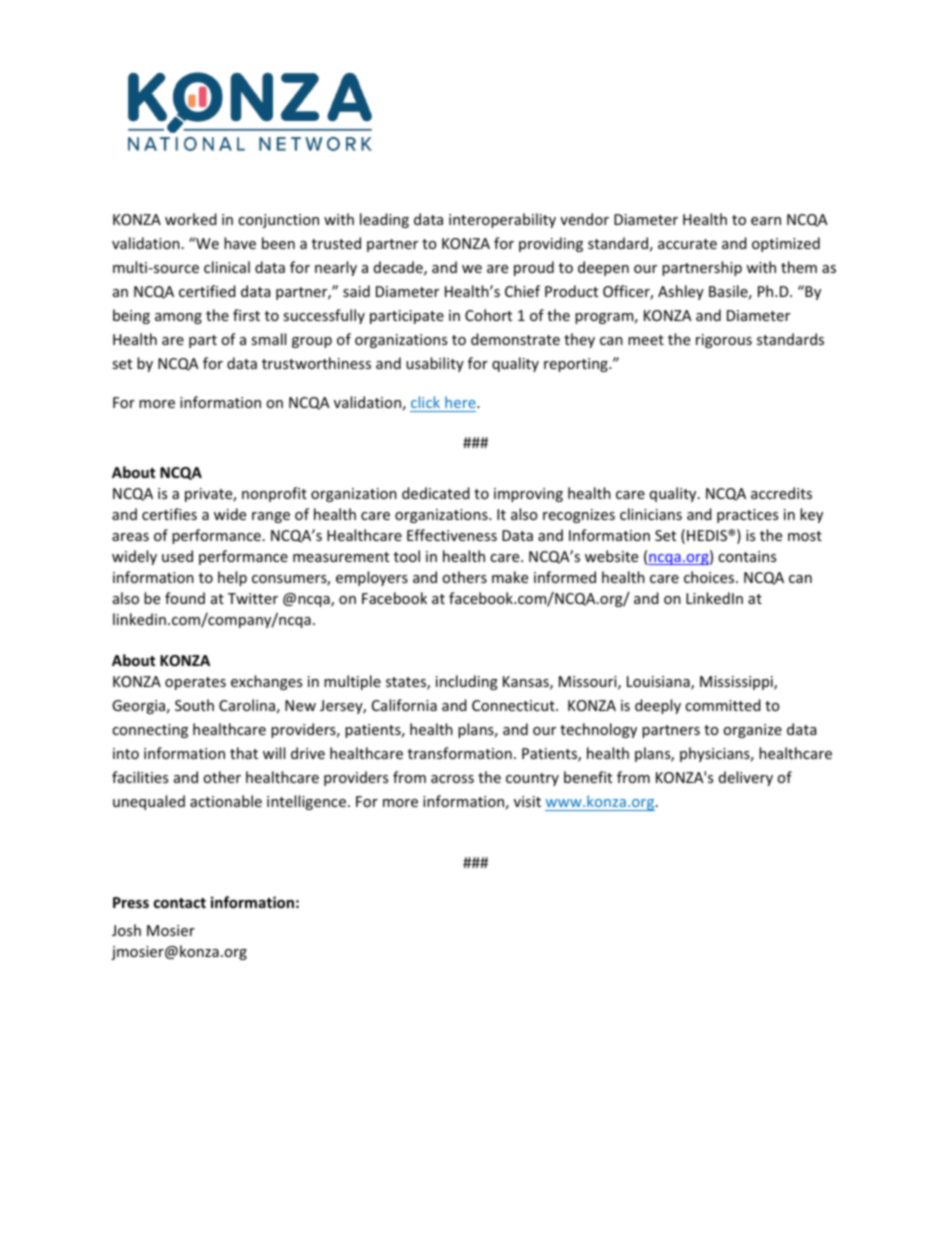  What do you see at coordinates (268, 339) in the page?
I see `small` at bounding box center [268, 339].
